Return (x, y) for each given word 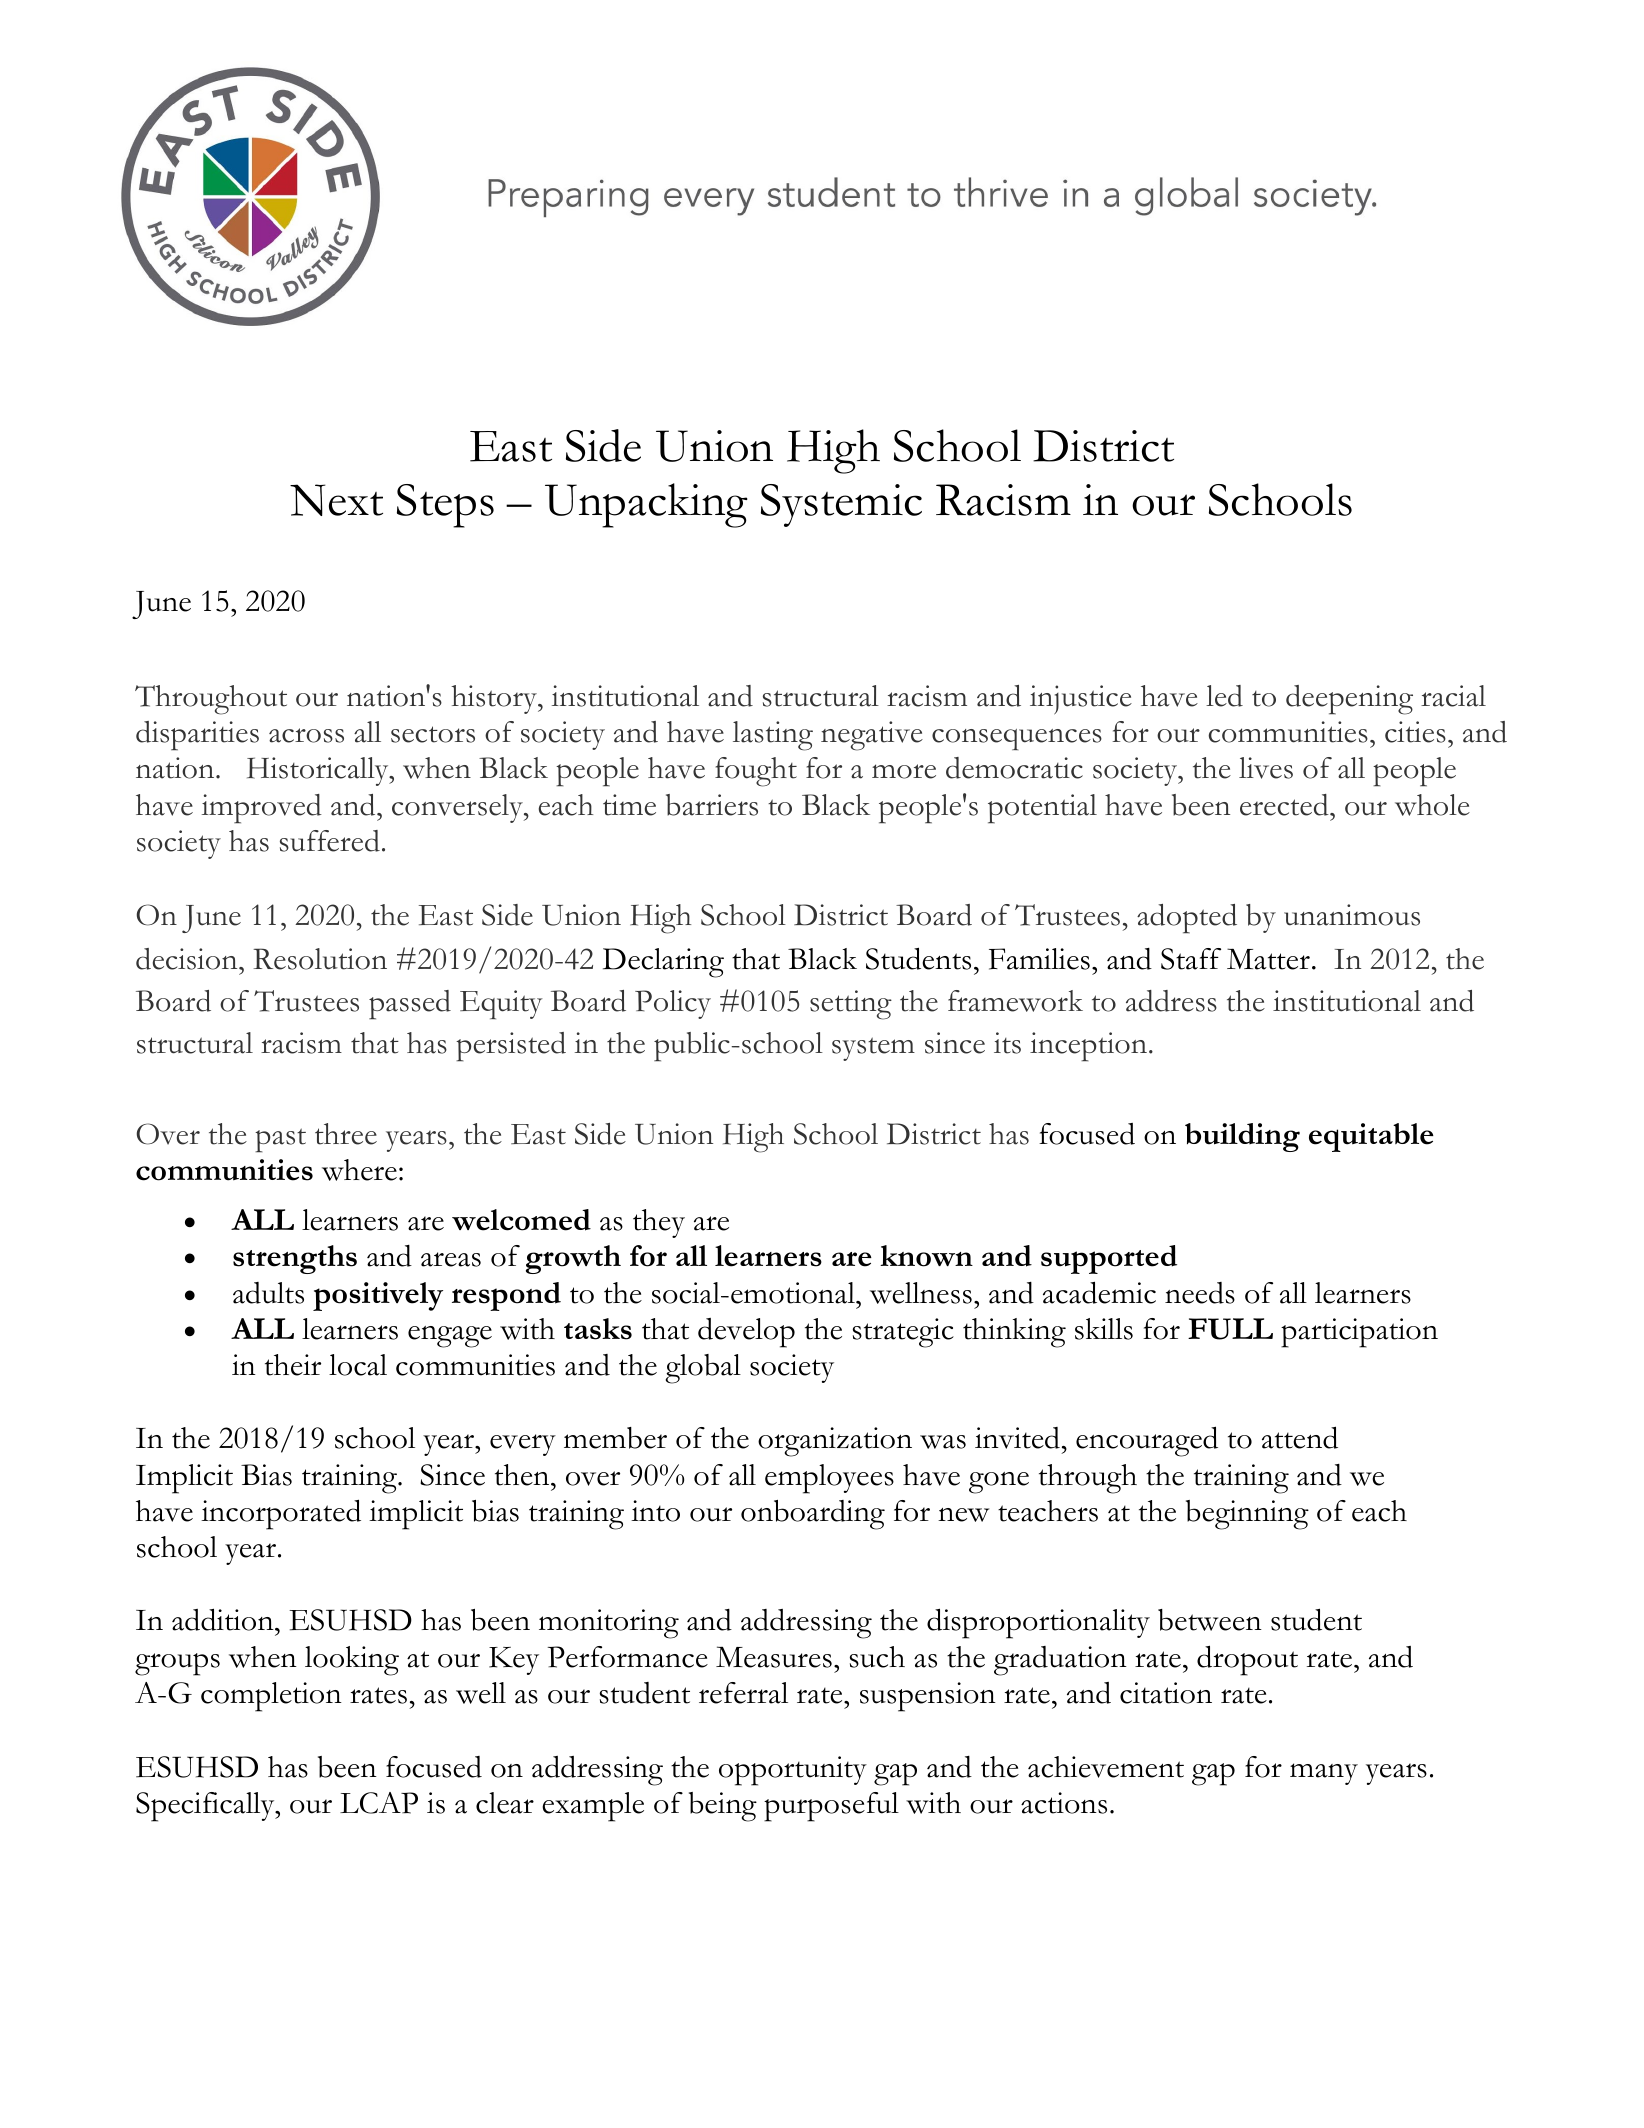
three (346, 1134)
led (1224, 696)
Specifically (206, 1807)
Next (336, 500)
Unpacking (646, 505)
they (659, 1223)
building (1242, 1137)
